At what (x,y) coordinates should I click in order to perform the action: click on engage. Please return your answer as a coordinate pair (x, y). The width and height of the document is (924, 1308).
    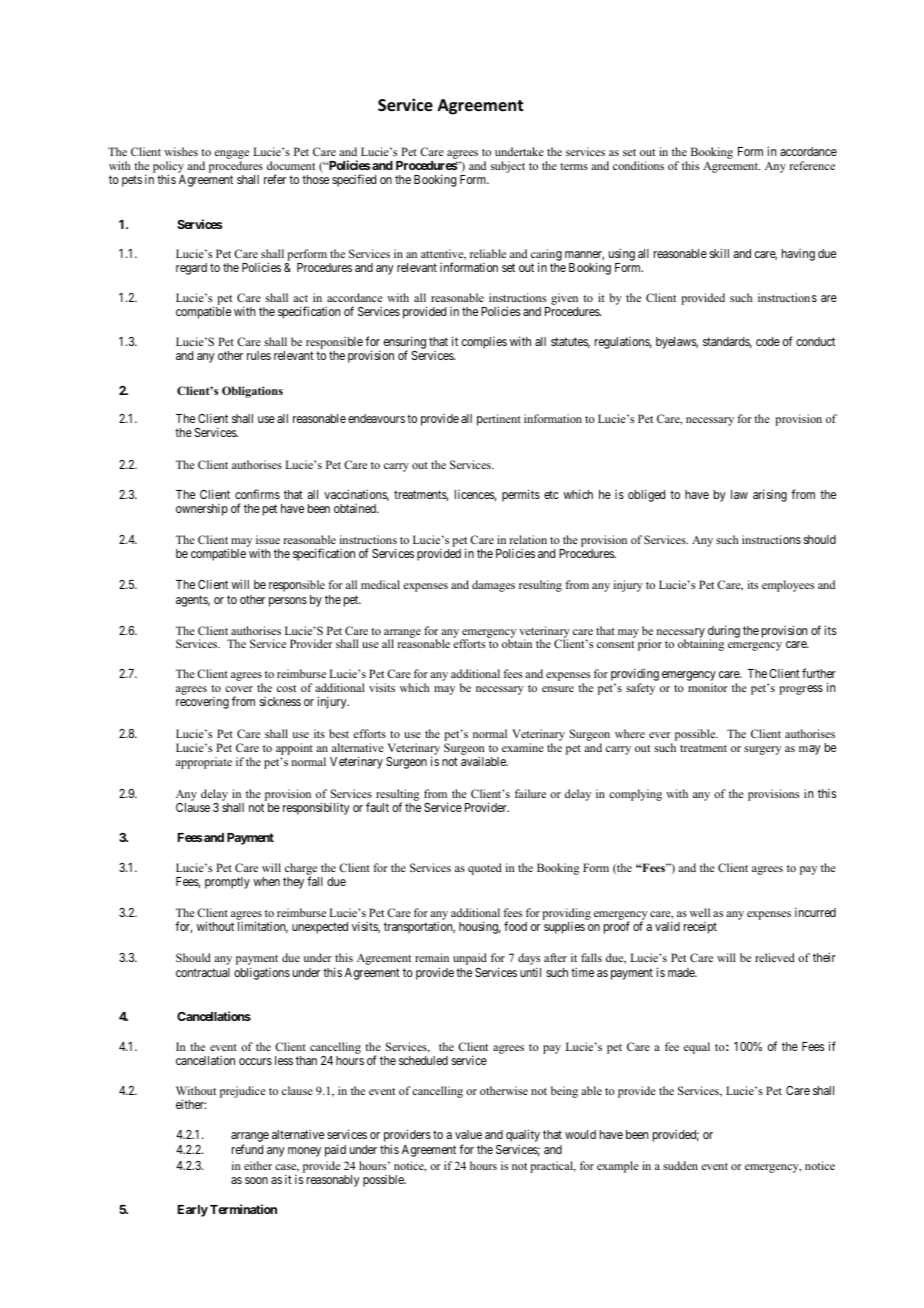
    Looking at the image, I should click on (231, 156).
